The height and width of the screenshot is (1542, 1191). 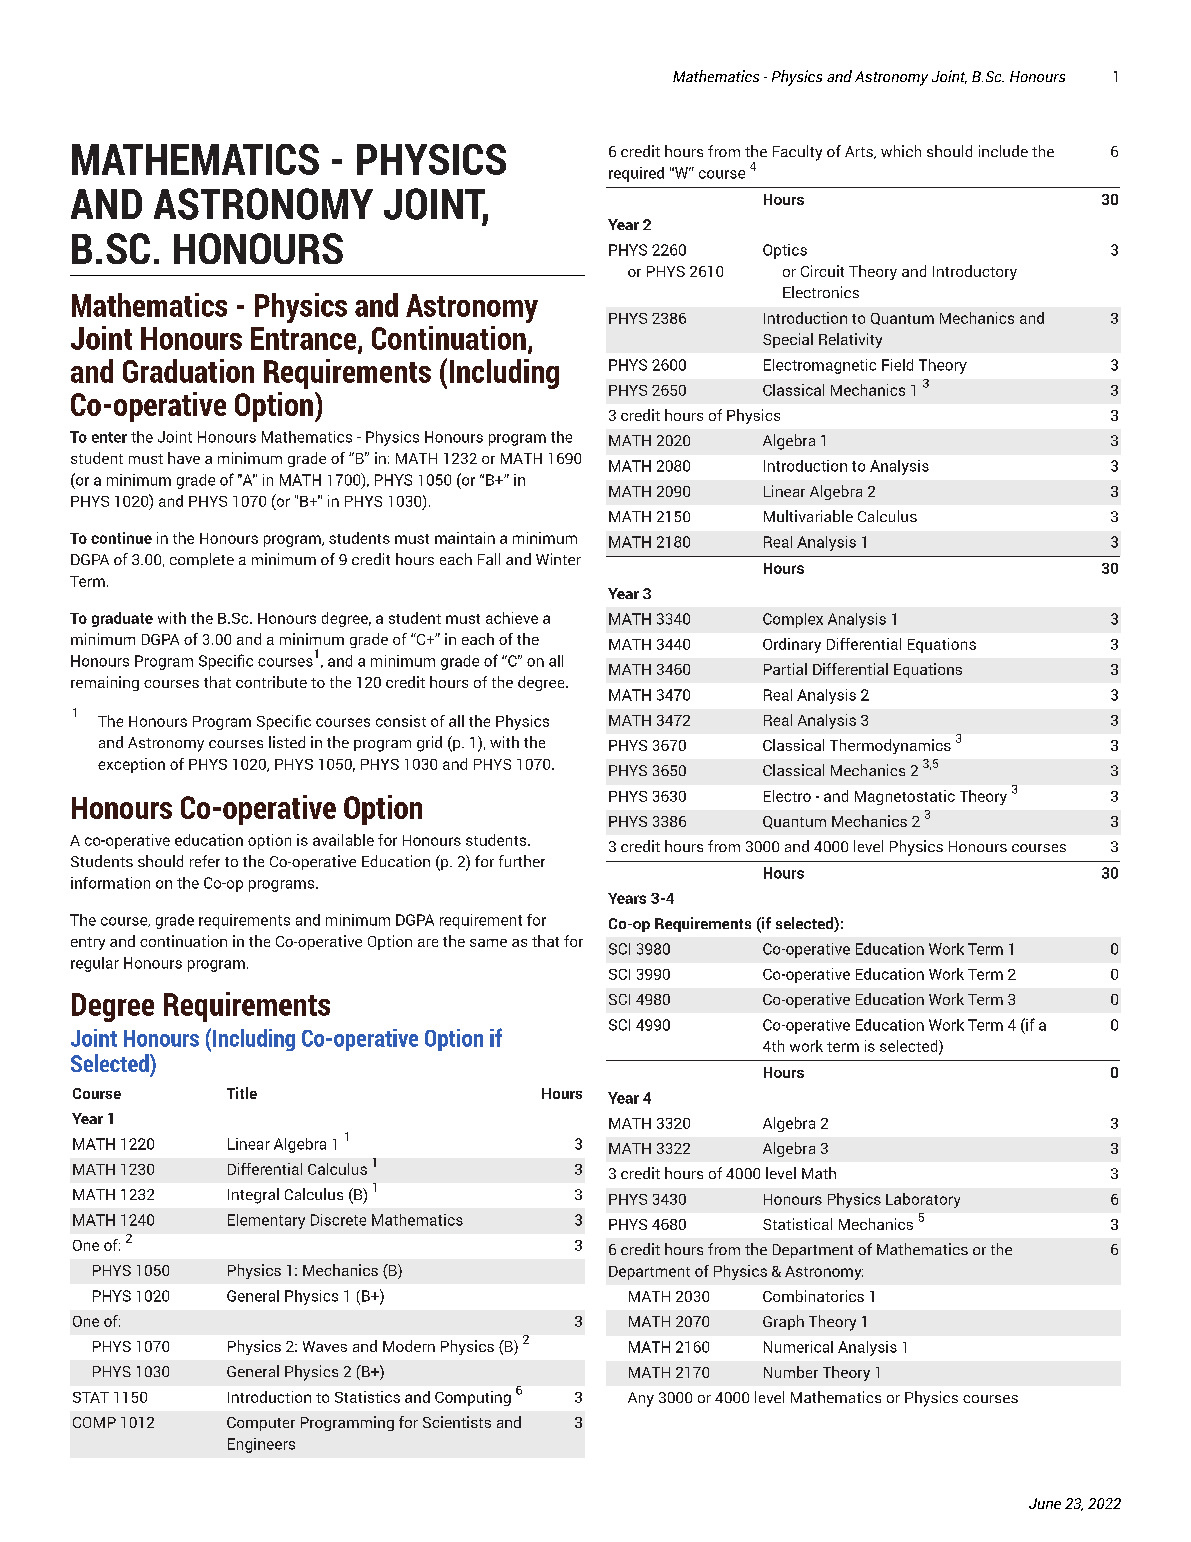 I want to click on Engineers, so click(x=261, y=1445).
